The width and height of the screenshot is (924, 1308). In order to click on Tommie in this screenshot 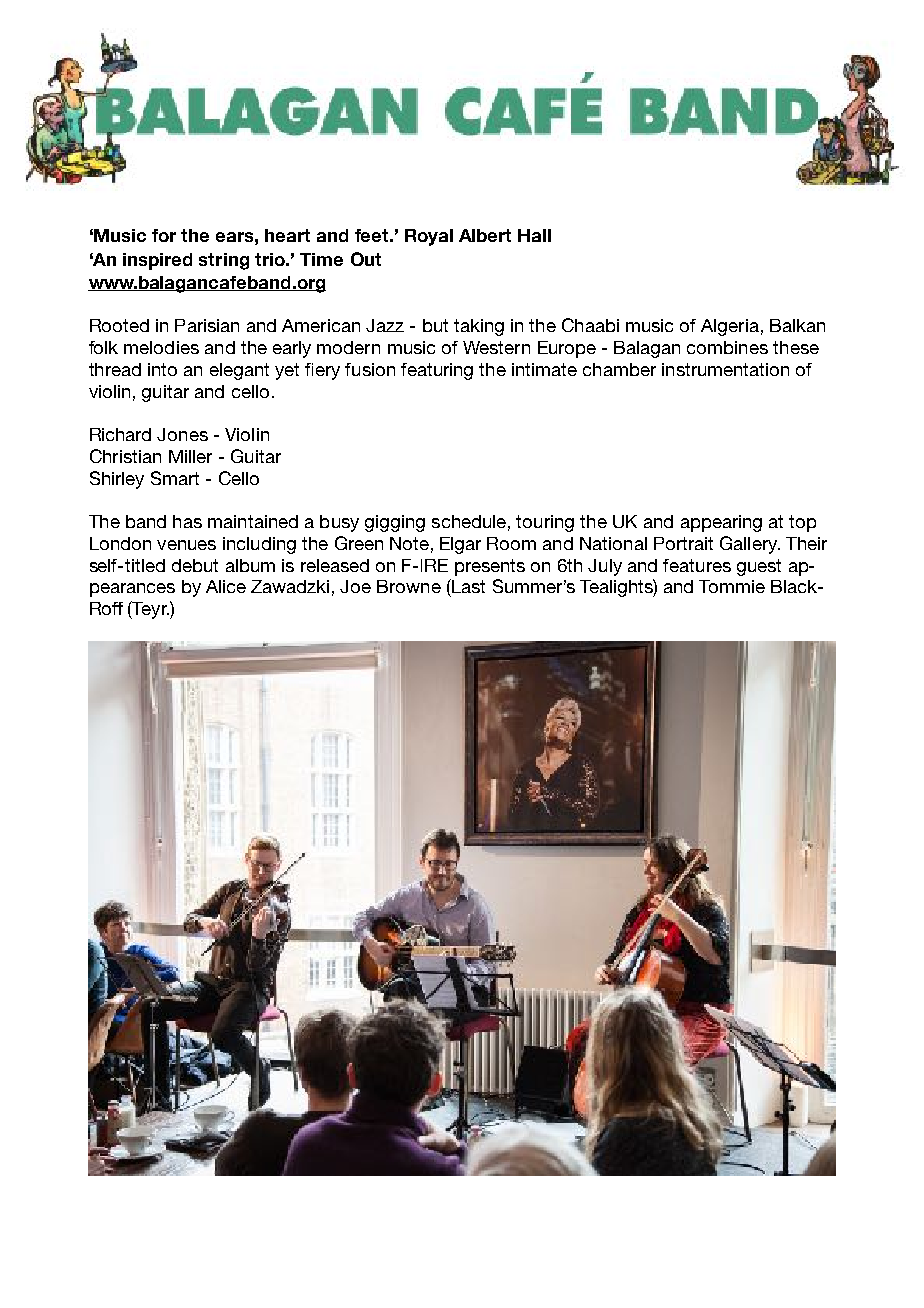, I will do `click(732, 586)`.
